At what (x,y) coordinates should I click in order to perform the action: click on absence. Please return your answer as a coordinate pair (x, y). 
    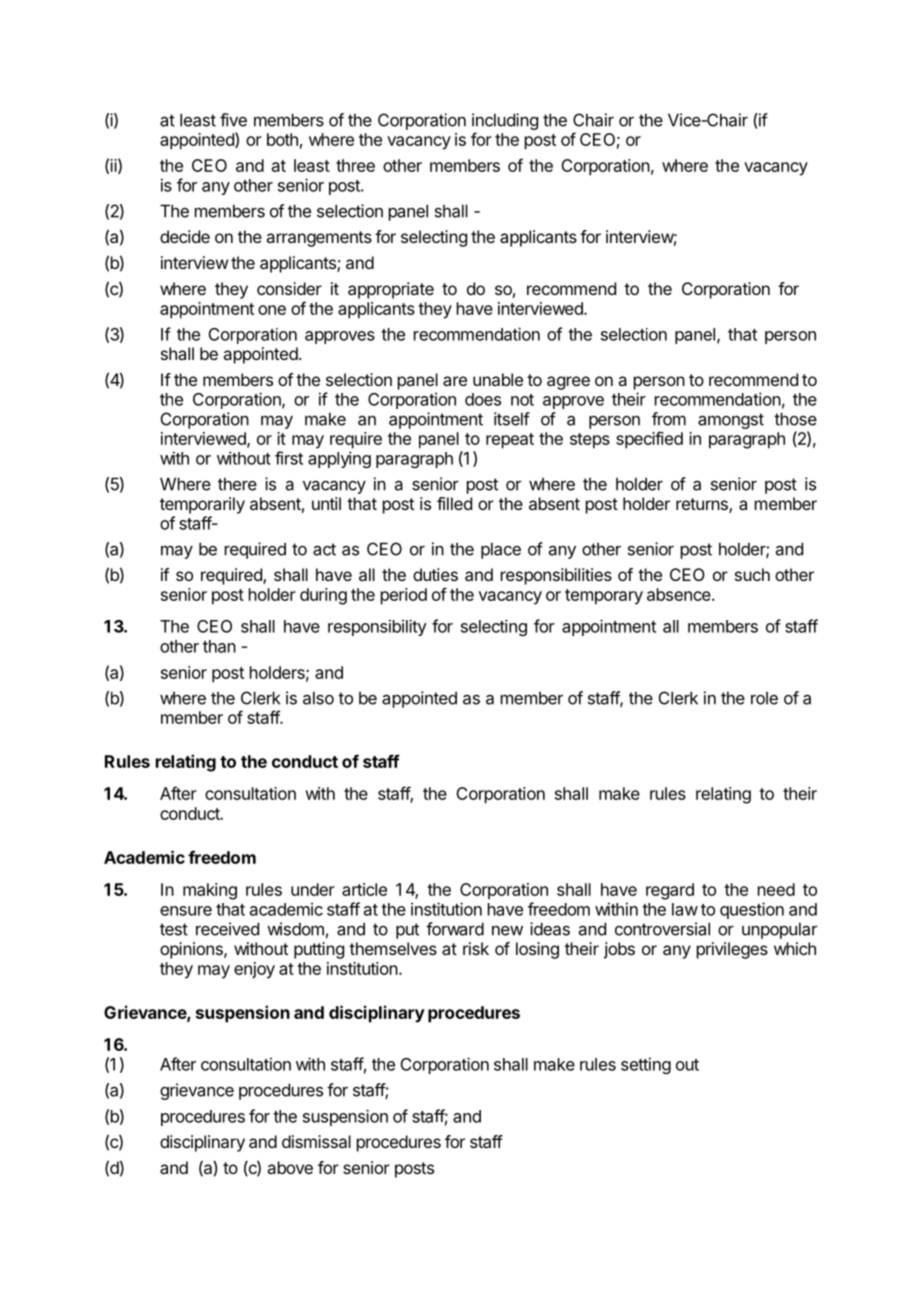
    Looking at the image, I should click on (680, 594).
